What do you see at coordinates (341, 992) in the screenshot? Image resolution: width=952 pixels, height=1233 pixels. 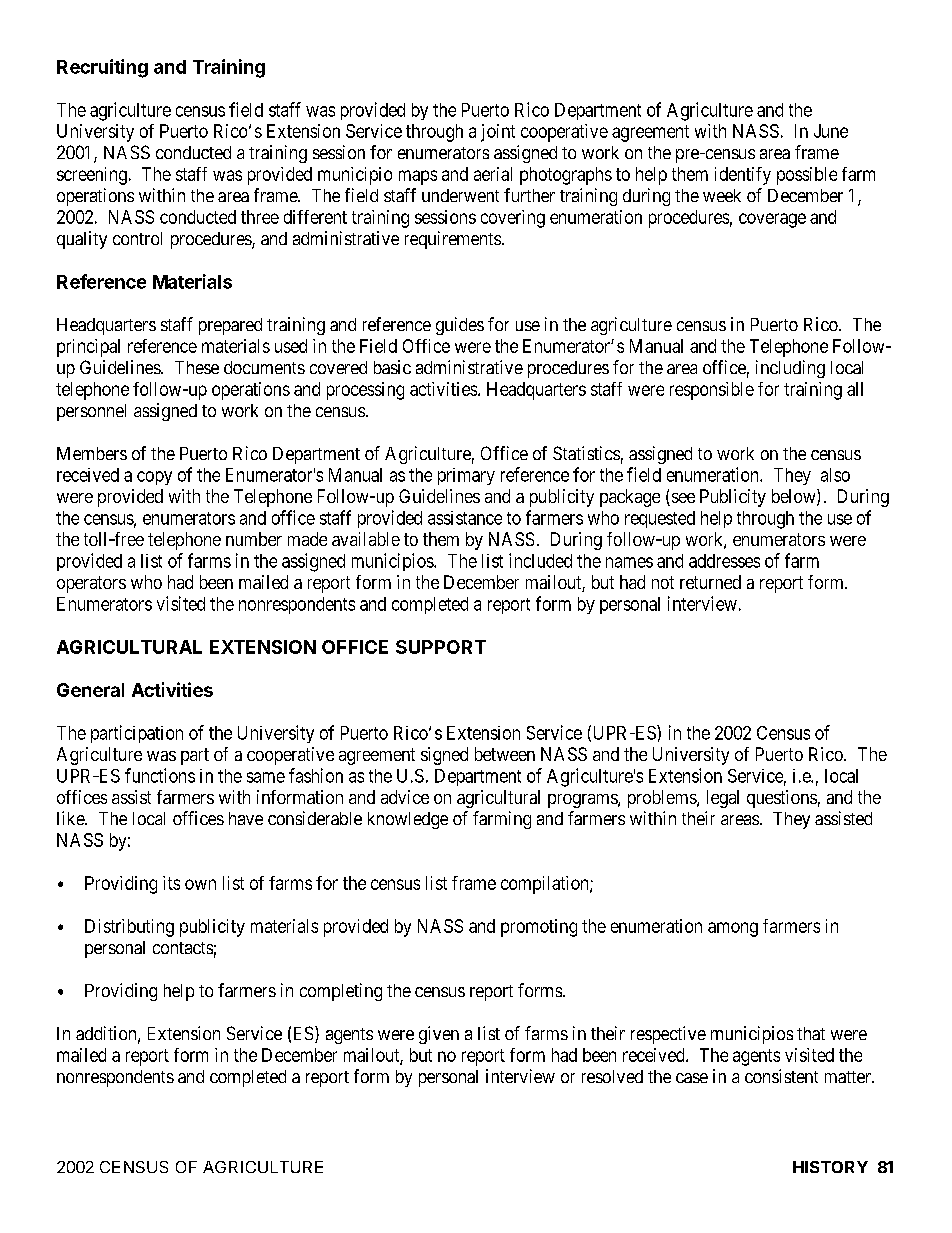 I see `completing` at bounding box center [341, 992].
